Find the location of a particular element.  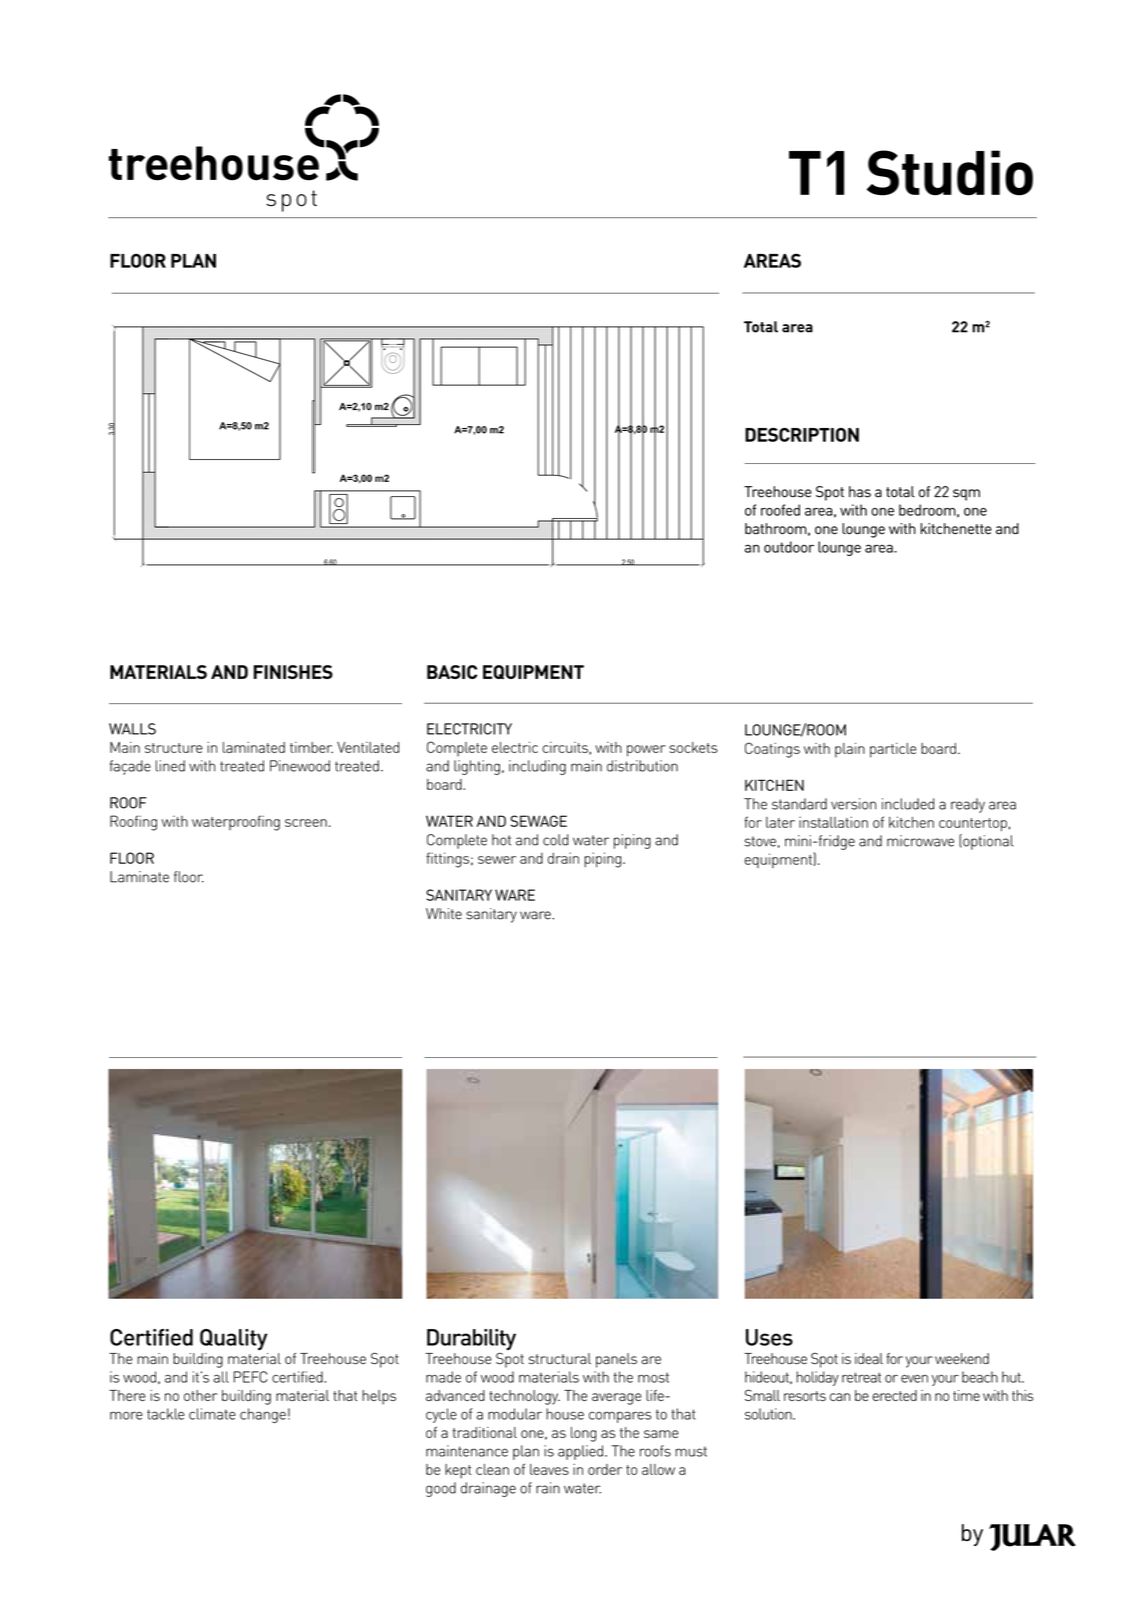

microwave is located at coordinates (920, 841).
